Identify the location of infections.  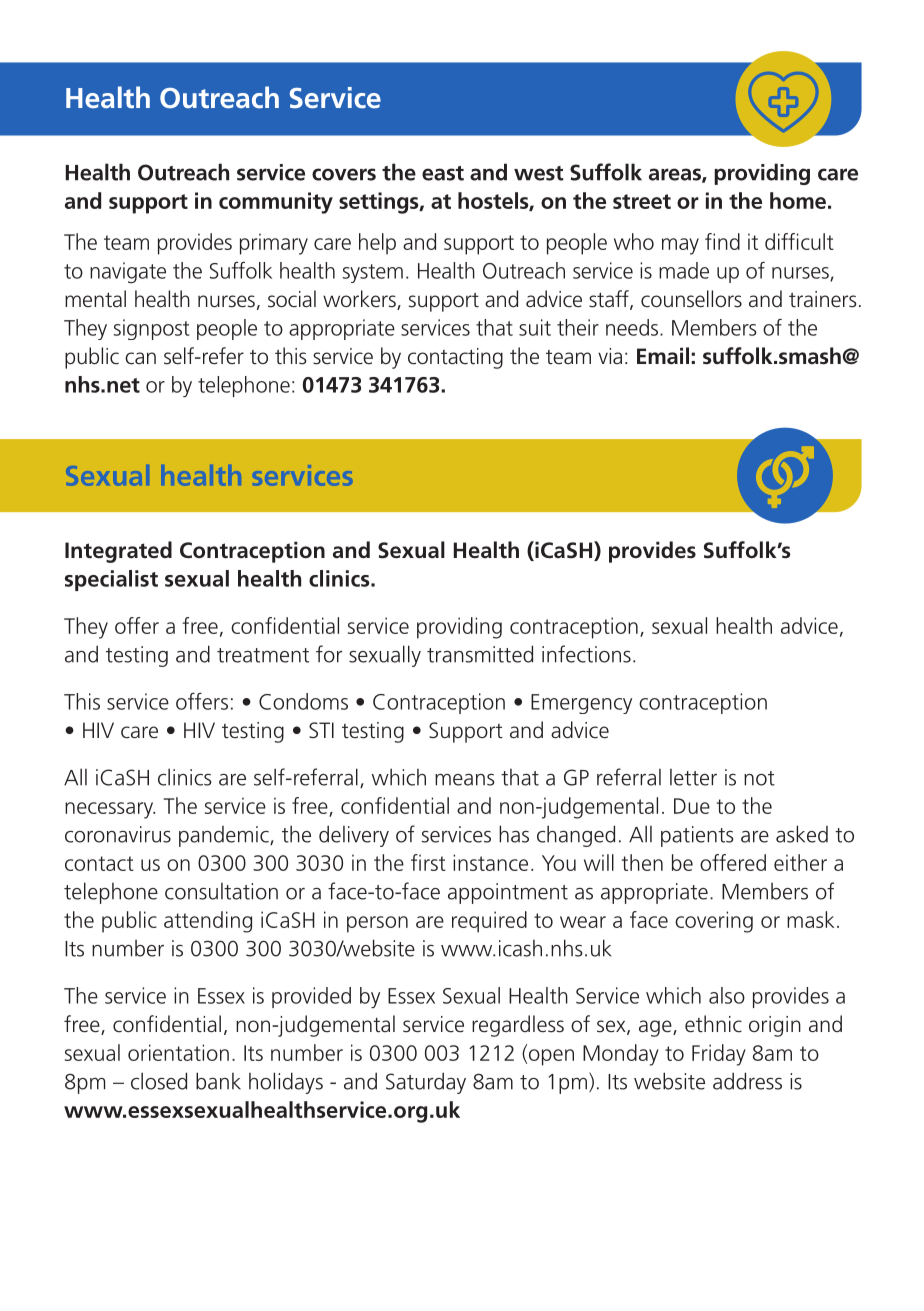
(586, 654).
